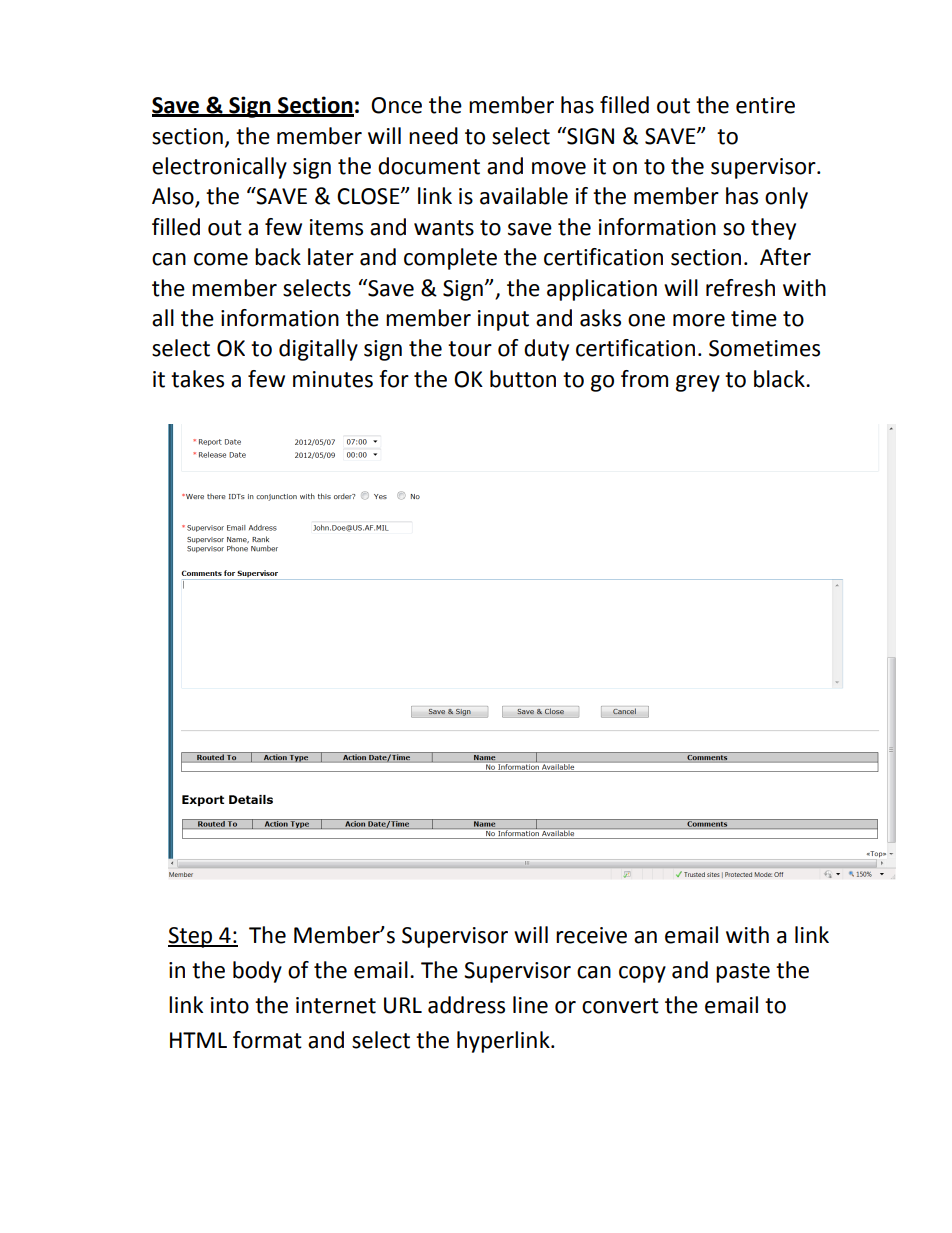 The width and height of the page is (952, 1233). What do you see at coordinates (466, 1005) in the page?
I see `address` at bounding box center [466, 1005].
